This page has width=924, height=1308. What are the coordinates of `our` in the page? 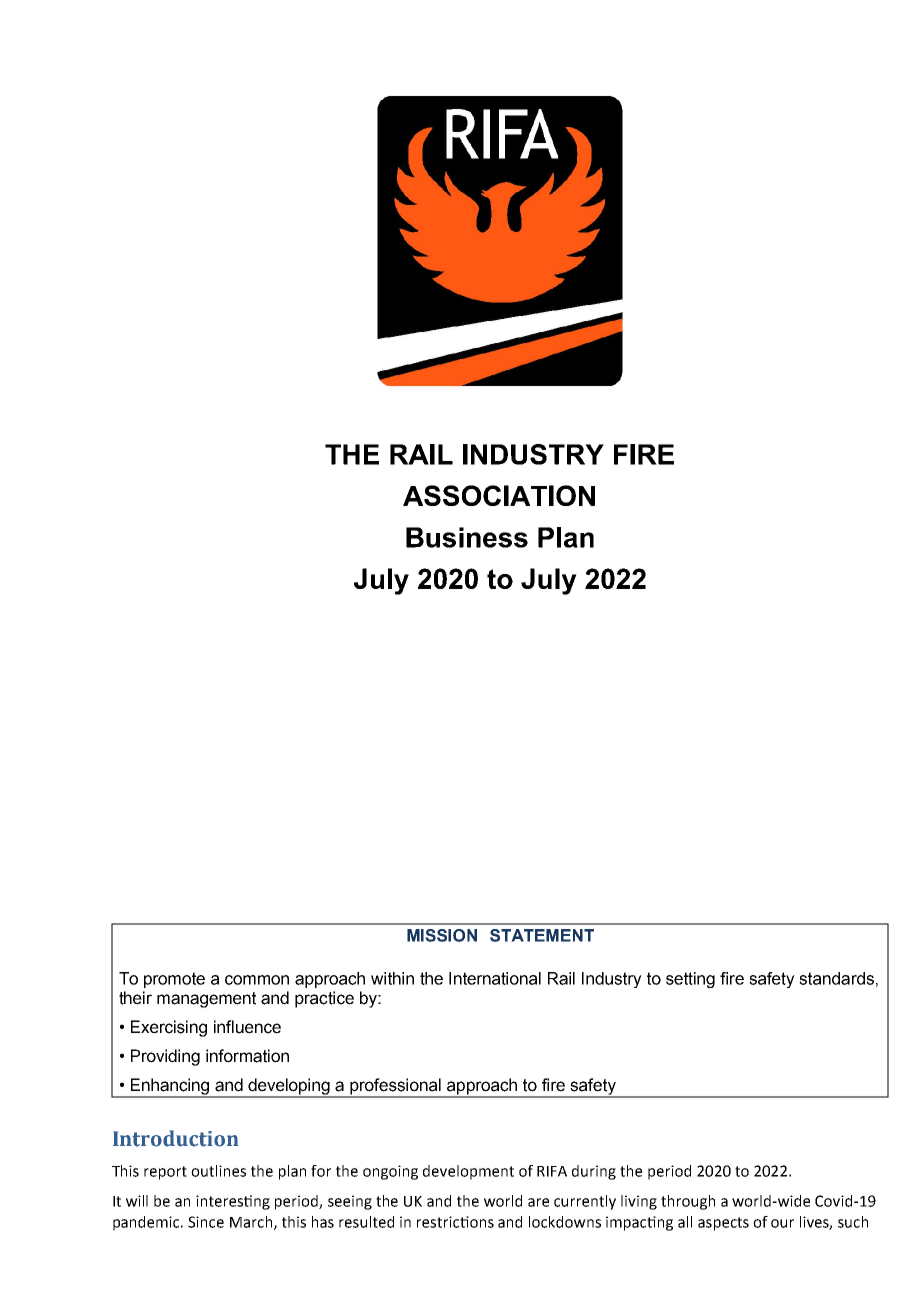 It's located at (782, 1223).
